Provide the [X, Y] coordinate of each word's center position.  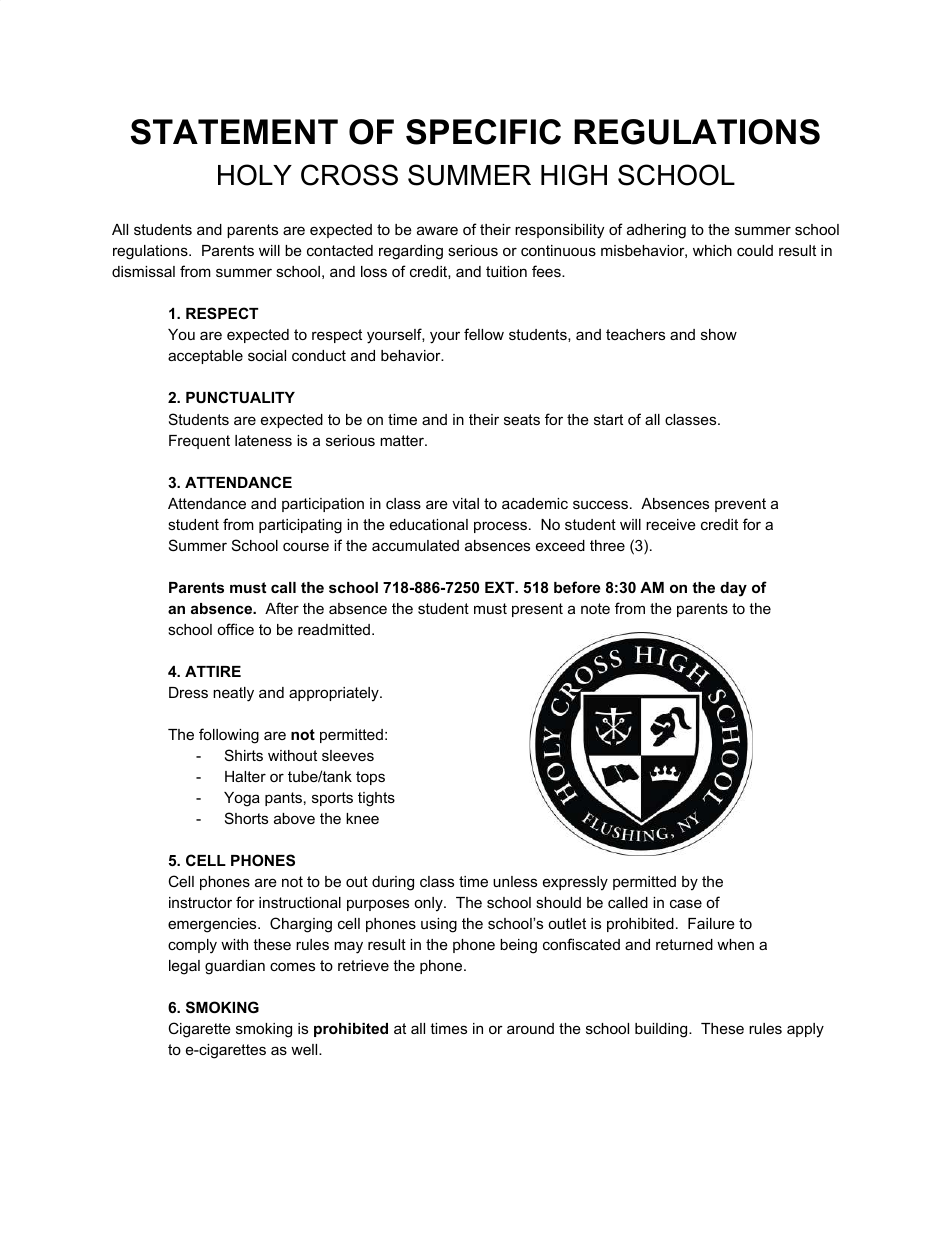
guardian [235, 967]
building [662, 1030]
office [235, 629]
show [719, 334]
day [733, 589]
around [530, 1028]
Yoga [242, 799]
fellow [484, 334]
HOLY [255, 175]
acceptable [205, 357]
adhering [656, 231]
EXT [501, 587]
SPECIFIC [483, 132]
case [686, 903]
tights [376, 799]
